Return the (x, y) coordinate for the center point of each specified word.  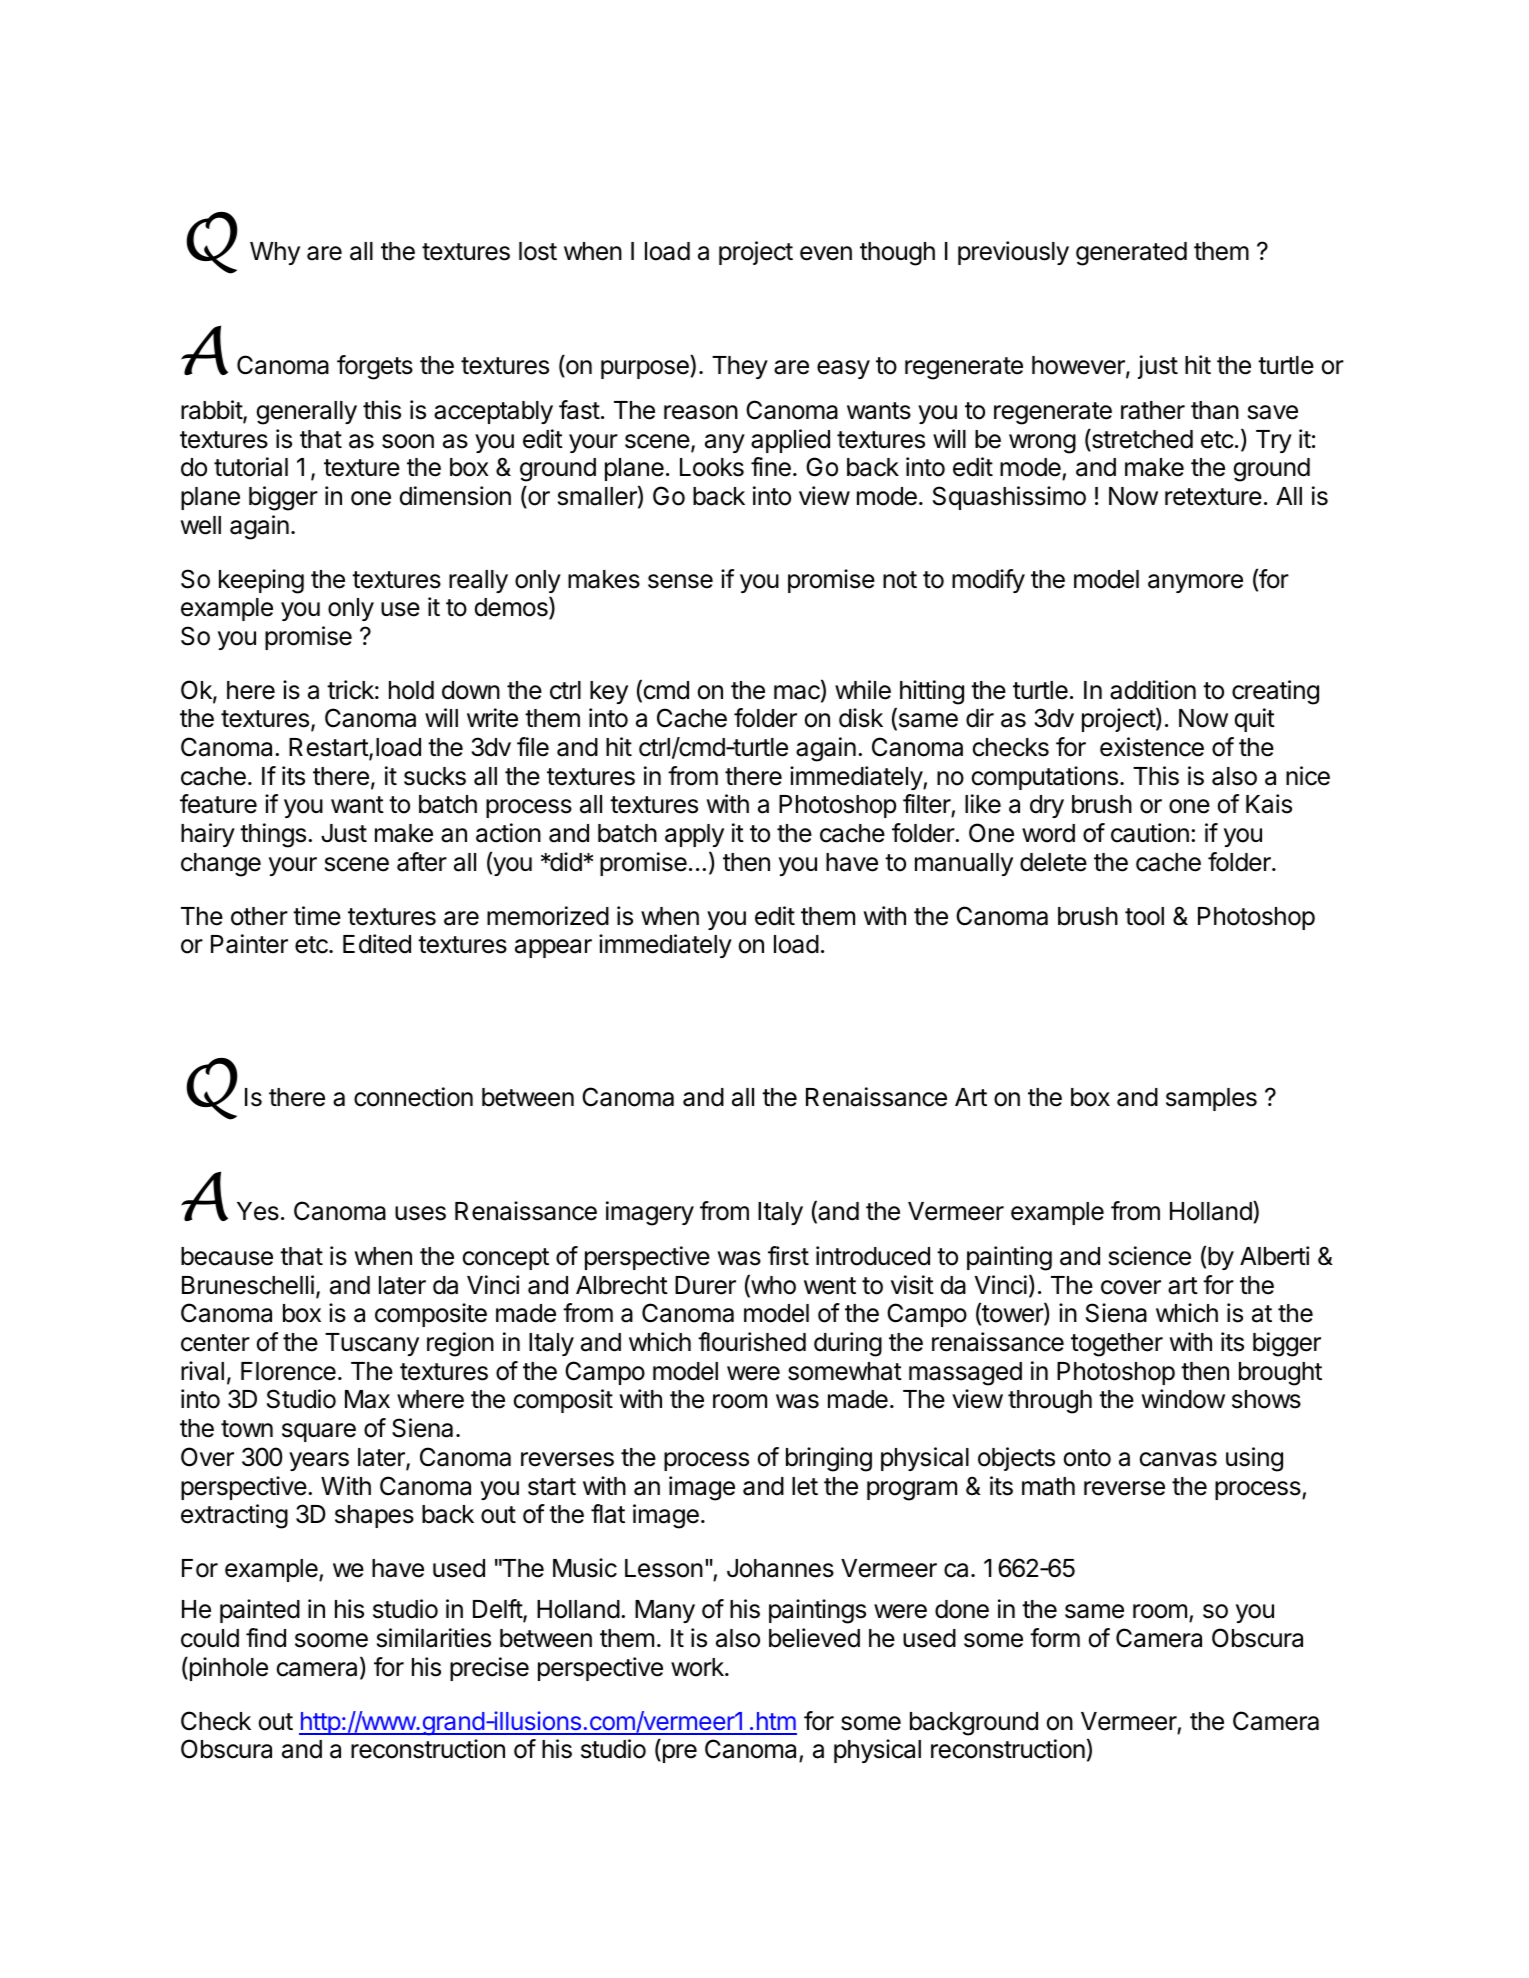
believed (814, 1638)
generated (1131, 254)
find (266, 1638)
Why (275, 253)
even (826, 253)
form (1055, 1638)
